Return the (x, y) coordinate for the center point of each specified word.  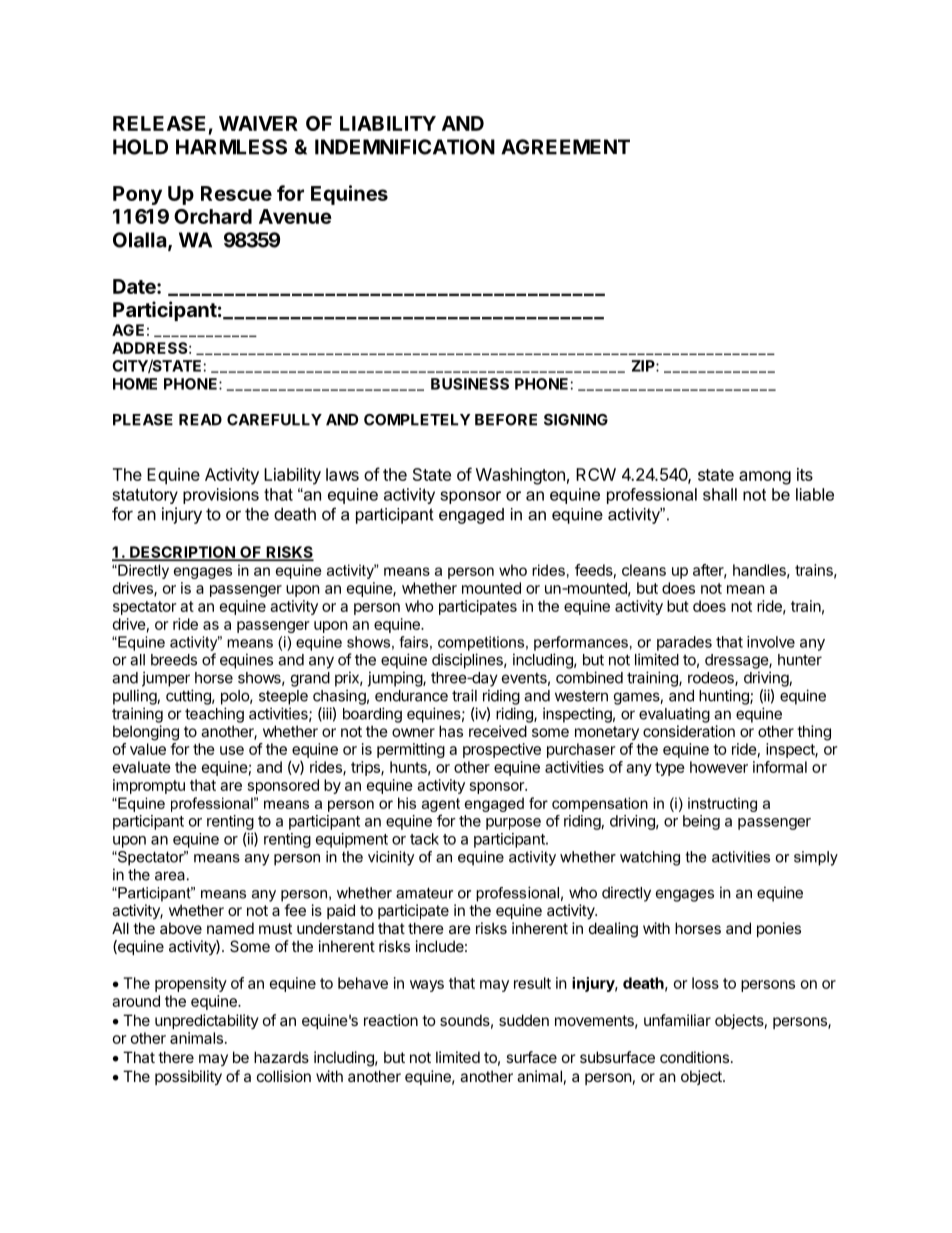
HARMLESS (231, 147)
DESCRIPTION (182, 553)
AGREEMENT (565, 147)
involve (771, 642)
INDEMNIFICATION (405, 147)
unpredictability (207, 1021)
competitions (481, 643)
